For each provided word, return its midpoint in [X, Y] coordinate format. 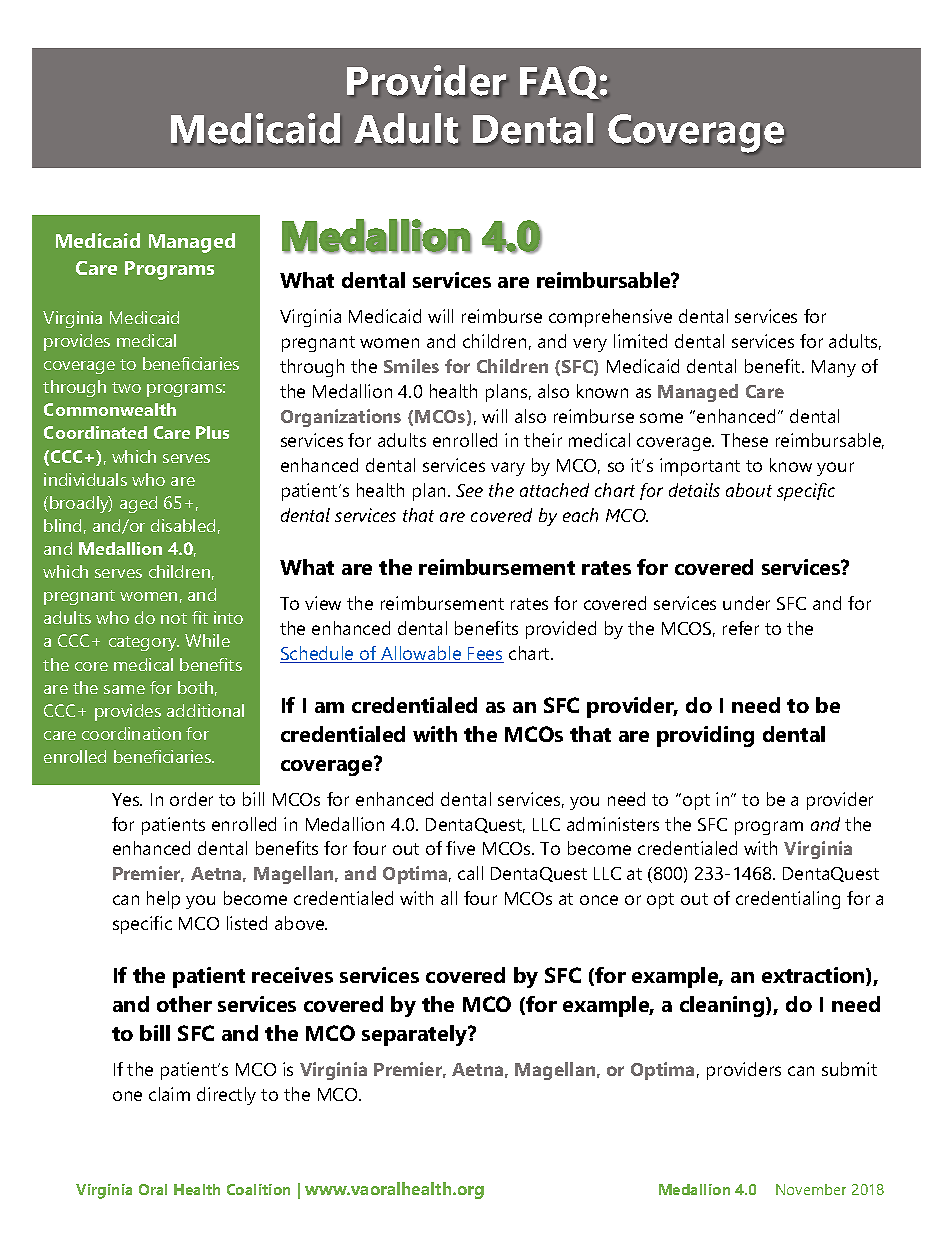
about [749, 490]
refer [741, 628]
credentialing [788, 900]
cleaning [723, 1006]
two [126, 387]
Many [834, 368]
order [191, 799]
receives [292, 975]
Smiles [411, 366]
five [460, 848]
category [144, 643]
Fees [485, 655]
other [184, 1004]
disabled [183, 525]
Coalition [258, 1189]
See [469, 490]
